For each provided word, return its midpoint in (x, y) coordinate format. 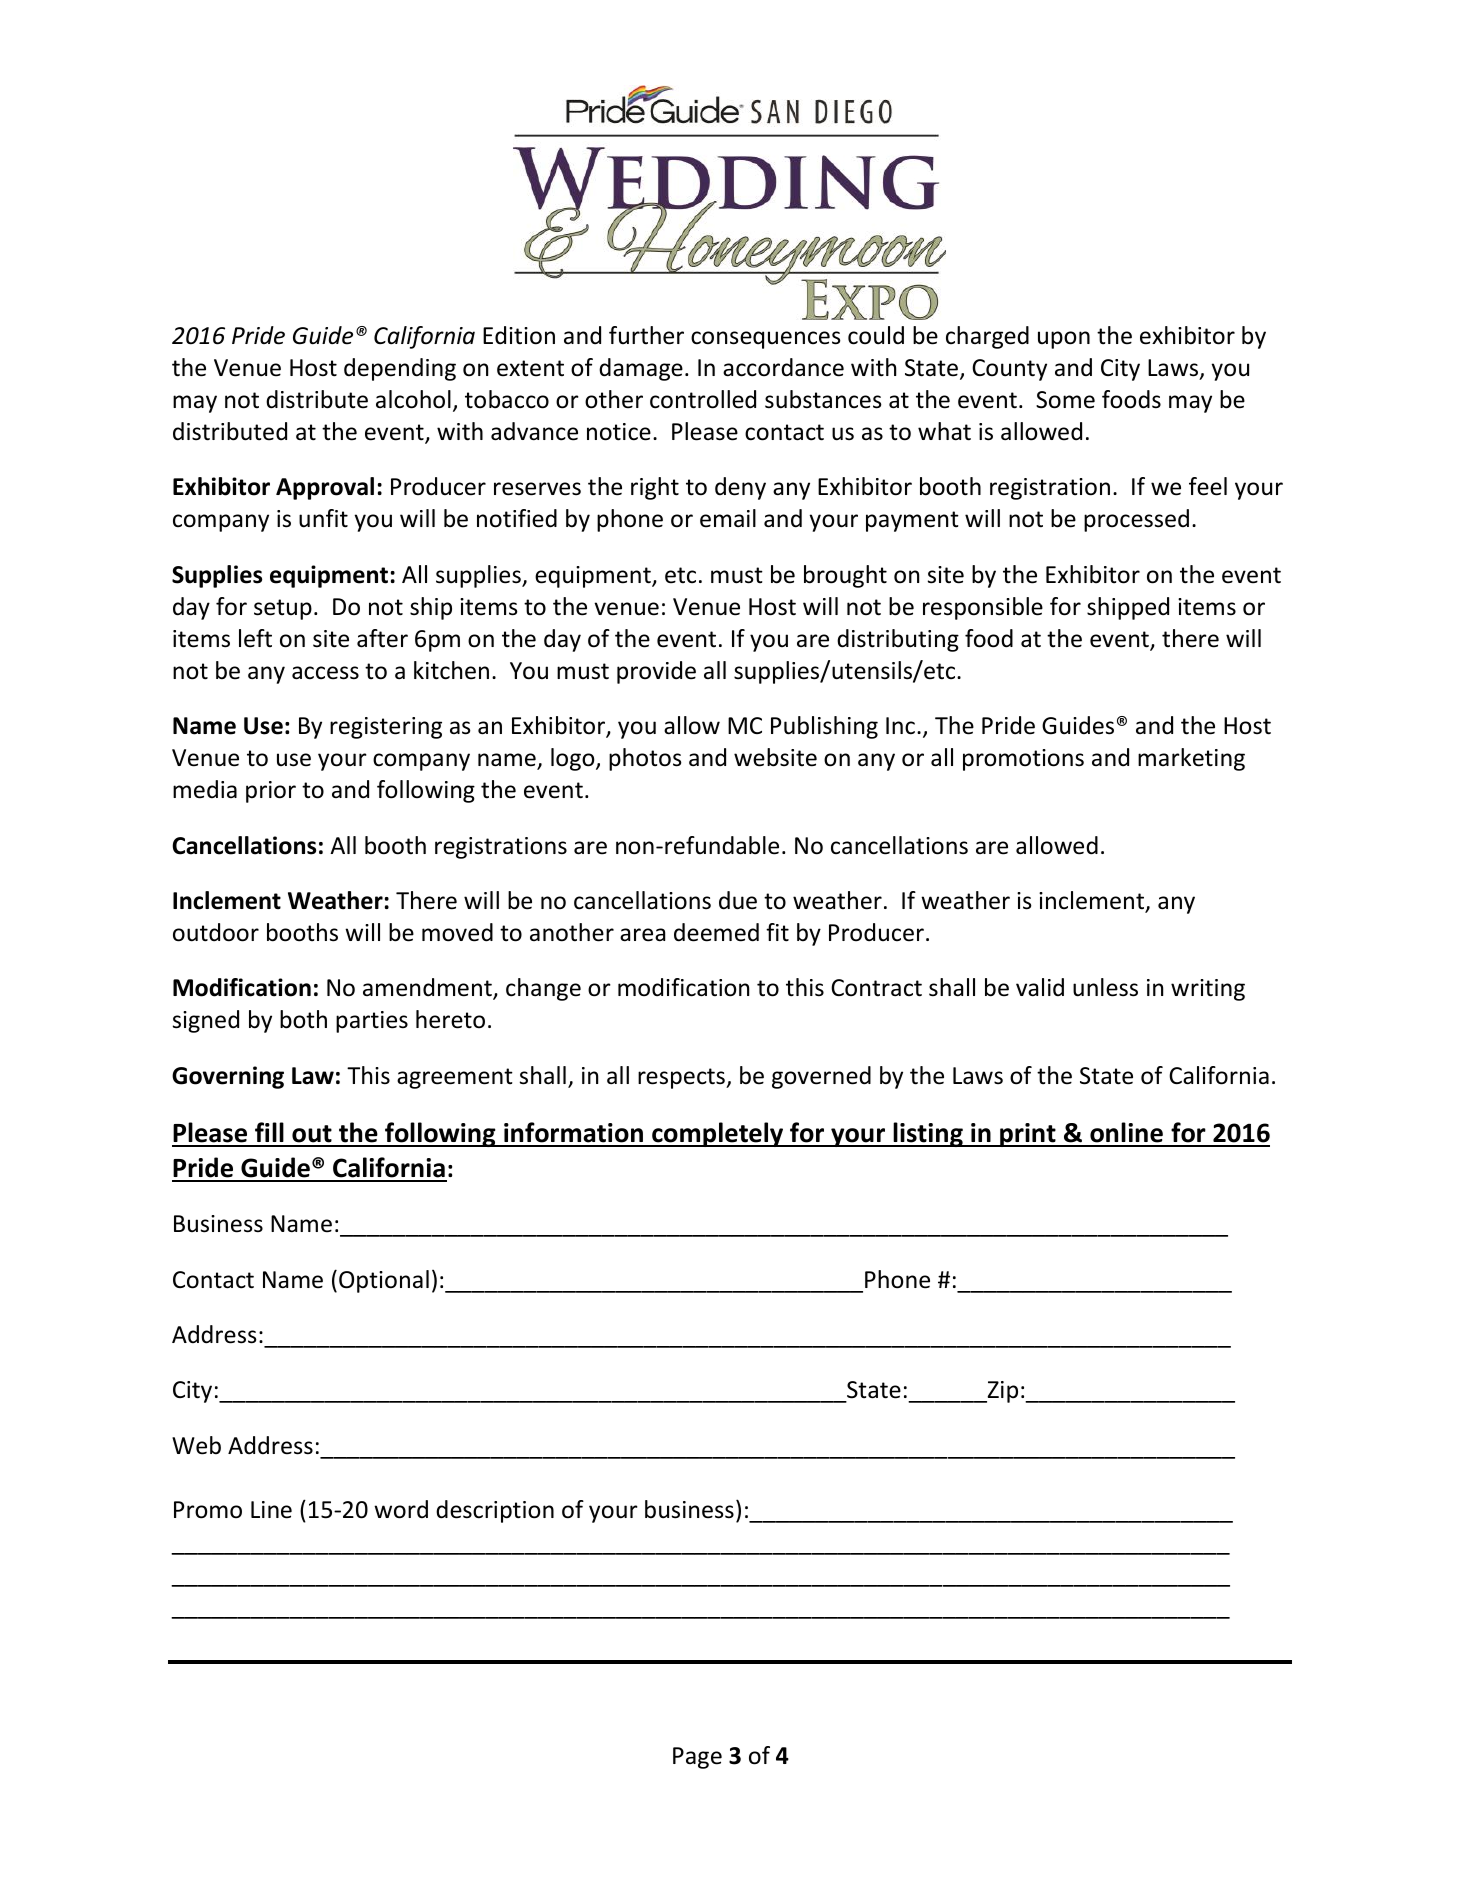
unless (1105, 987)
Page (697, 1758)
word (401, 1509)
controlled (703, 399)
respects (682, 1078)
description (495, 1511)
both (303, 1019)
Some (1065, 400)
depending (400, 369)
